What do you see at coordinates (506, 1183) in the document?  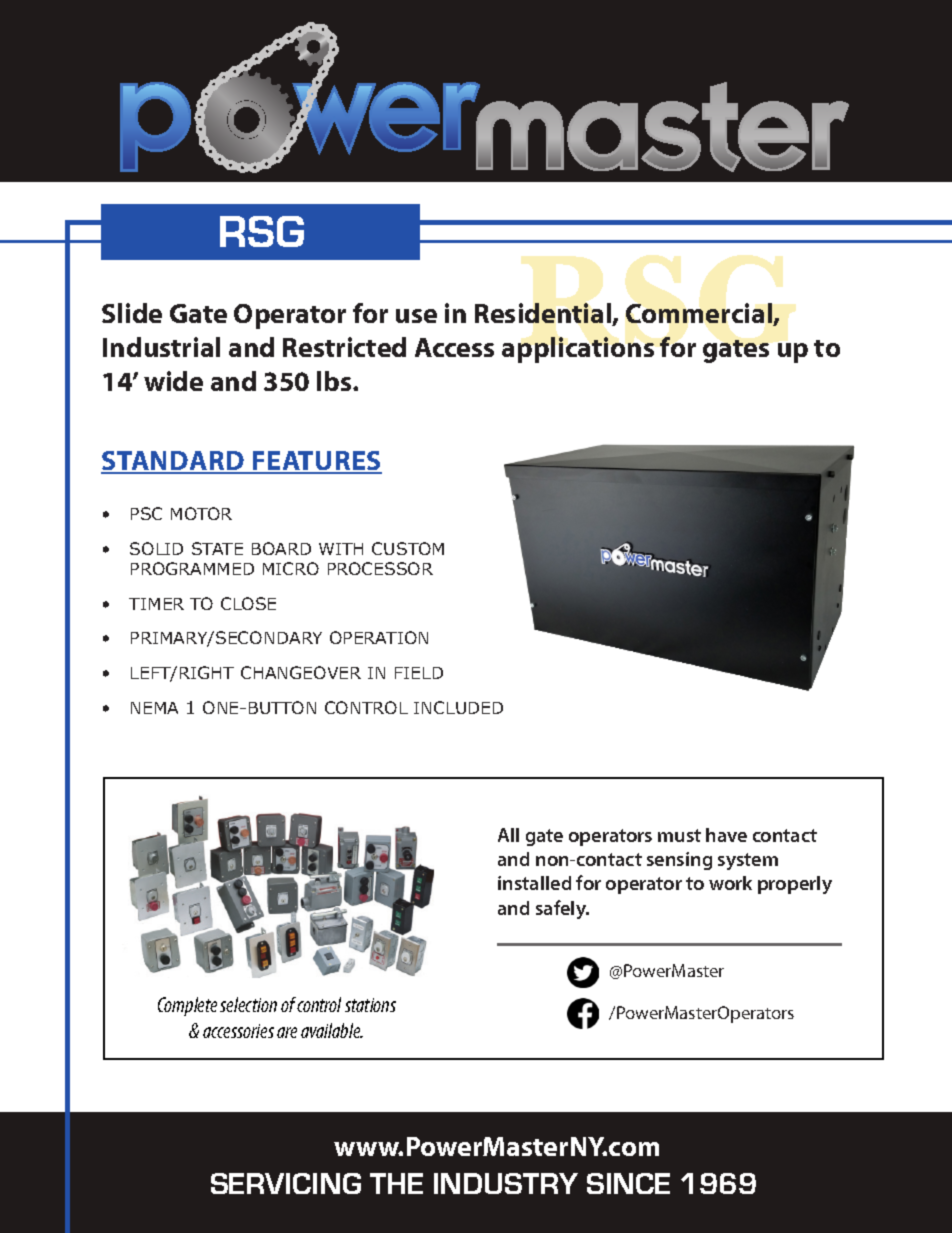 I see `INDUSTRY` at bounding box center [506, 1183].
